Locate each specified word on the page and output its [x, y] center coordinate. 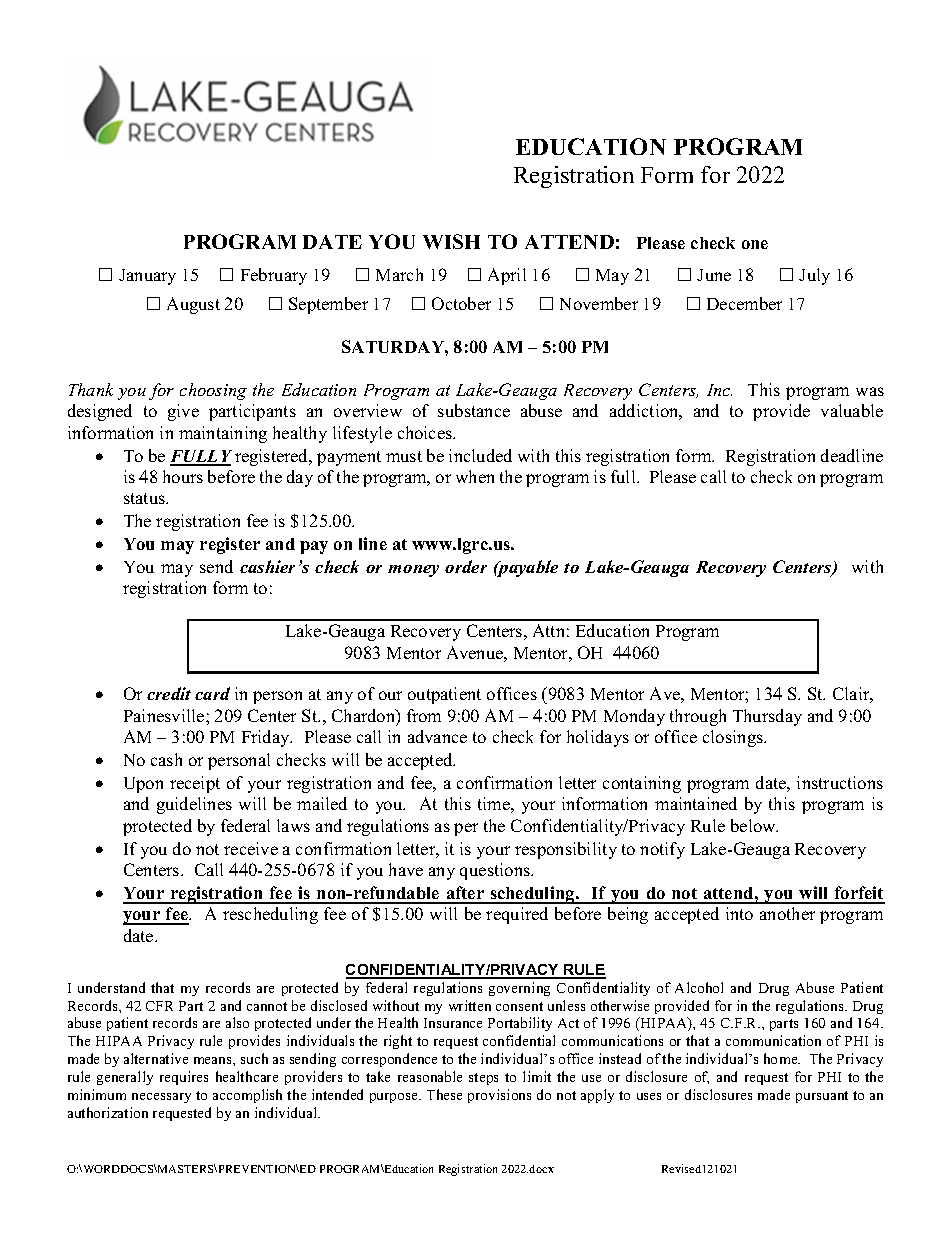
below [754, 825]
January [147, 277]
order [466, 566]
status [145, 498]
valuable [852, 410]
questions [496, 871]
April [507, 276]
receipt [195, 784]
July [814, 276]
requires [184, 1078]
